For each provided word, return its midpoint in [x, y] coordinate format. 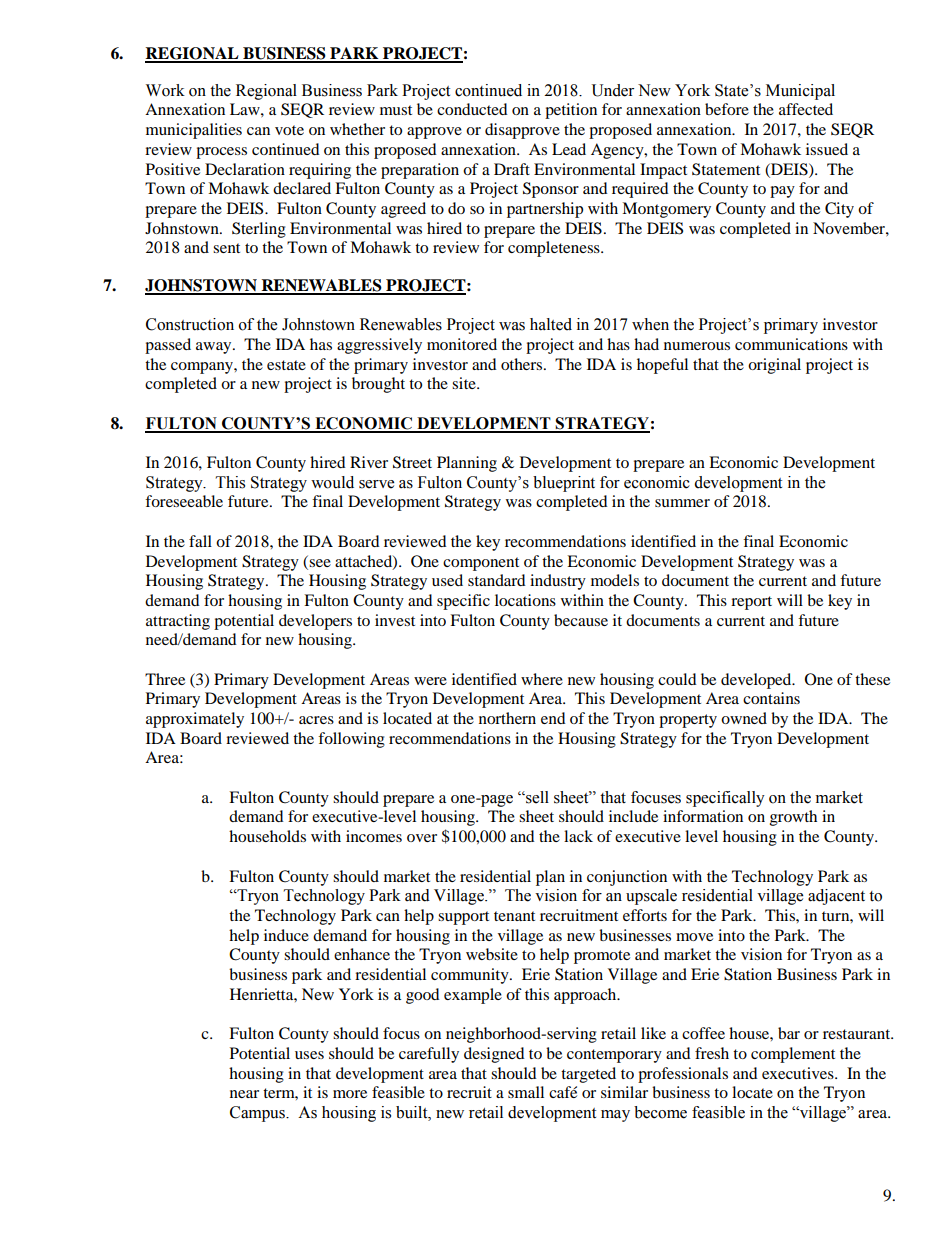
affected [806, 109]
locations [525, 600]
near [244, 1094]
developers [315, 622]
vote [289, 130]
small [526, 1092]
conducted [472, 109]
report [751, 603]
